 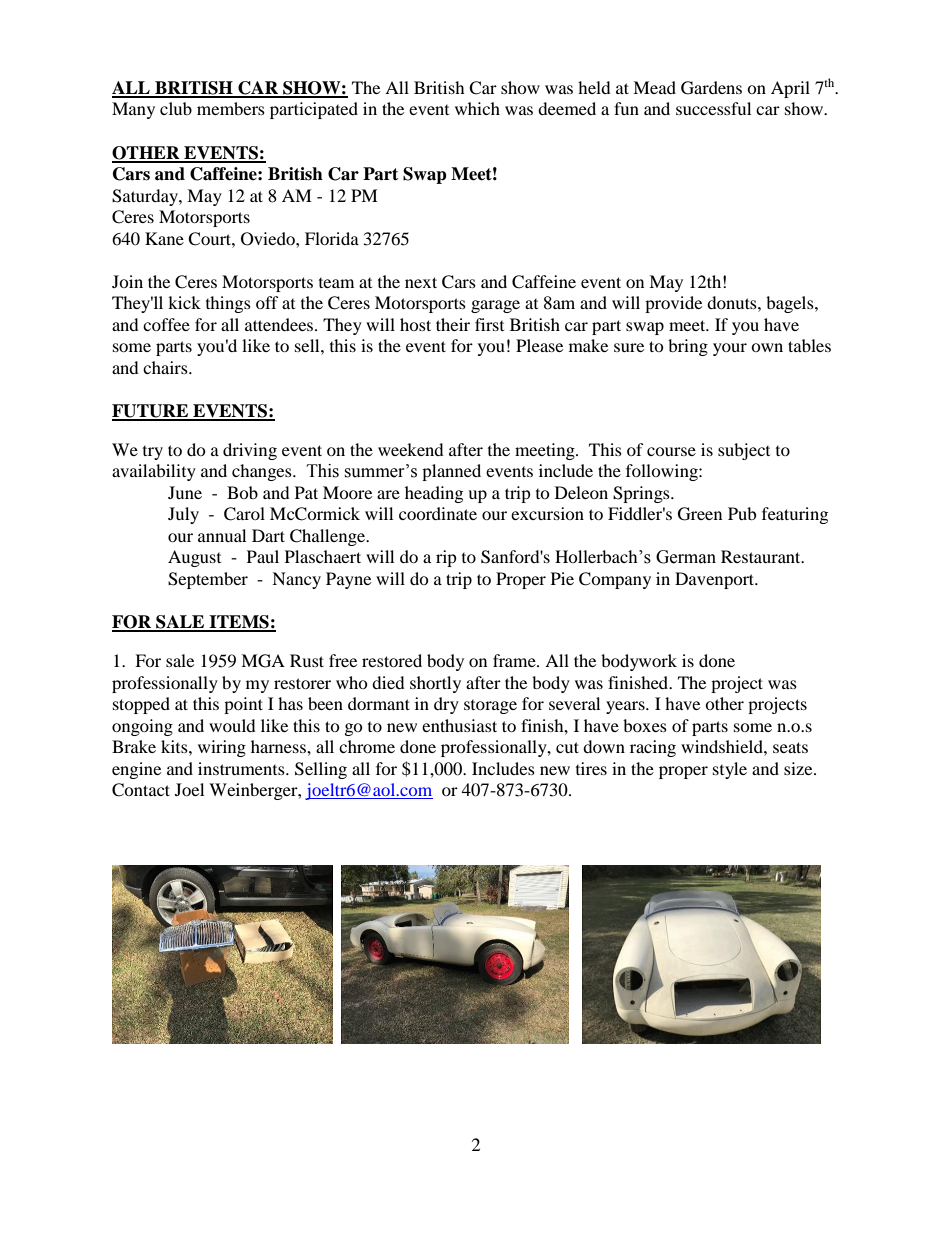 What do you see at coordinates (713, 108) in the screenshot?
I see `successful` at bounding box center [713, 108].
